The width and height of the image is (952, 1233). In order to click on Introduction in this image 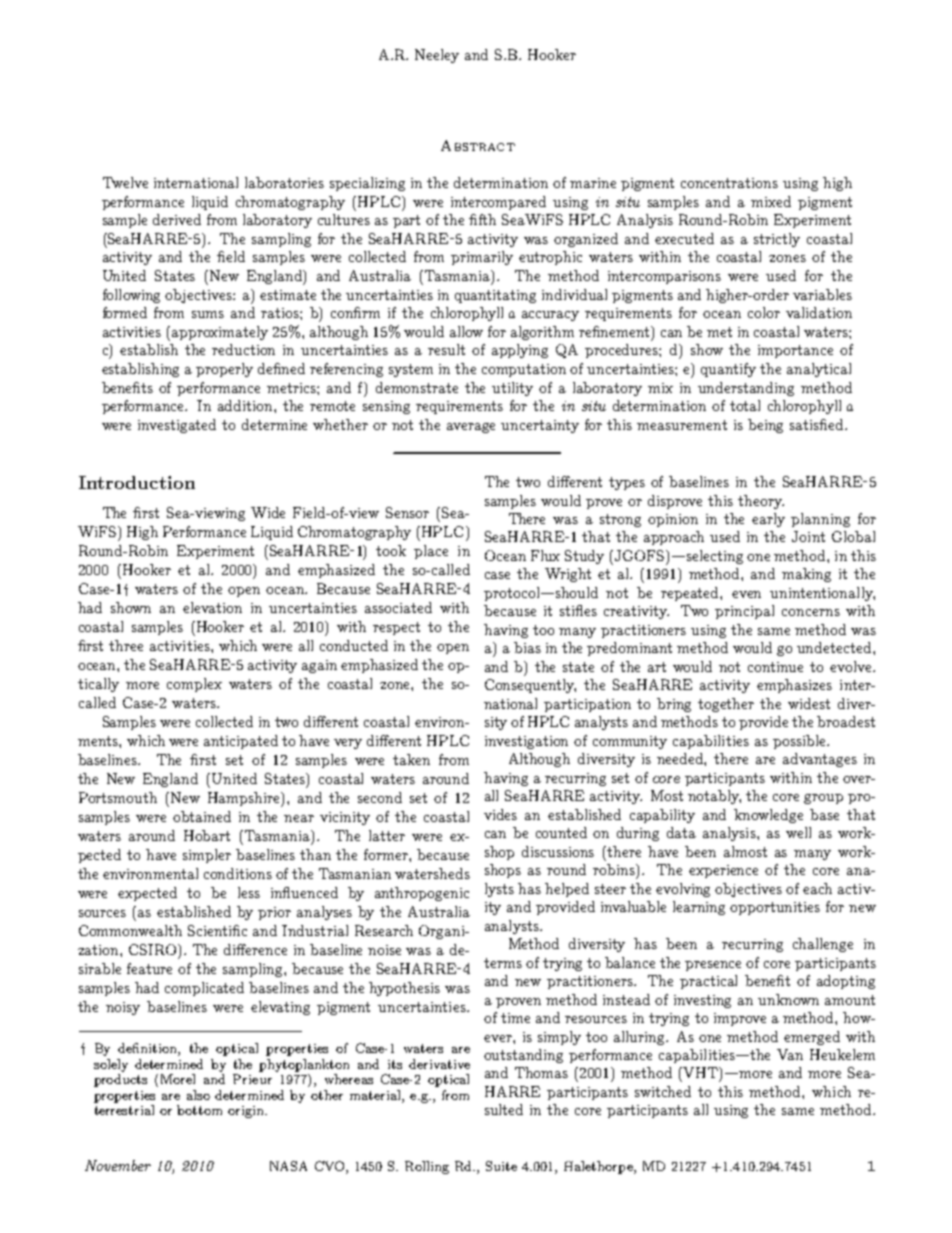, I will do `click(137, 482)`.
